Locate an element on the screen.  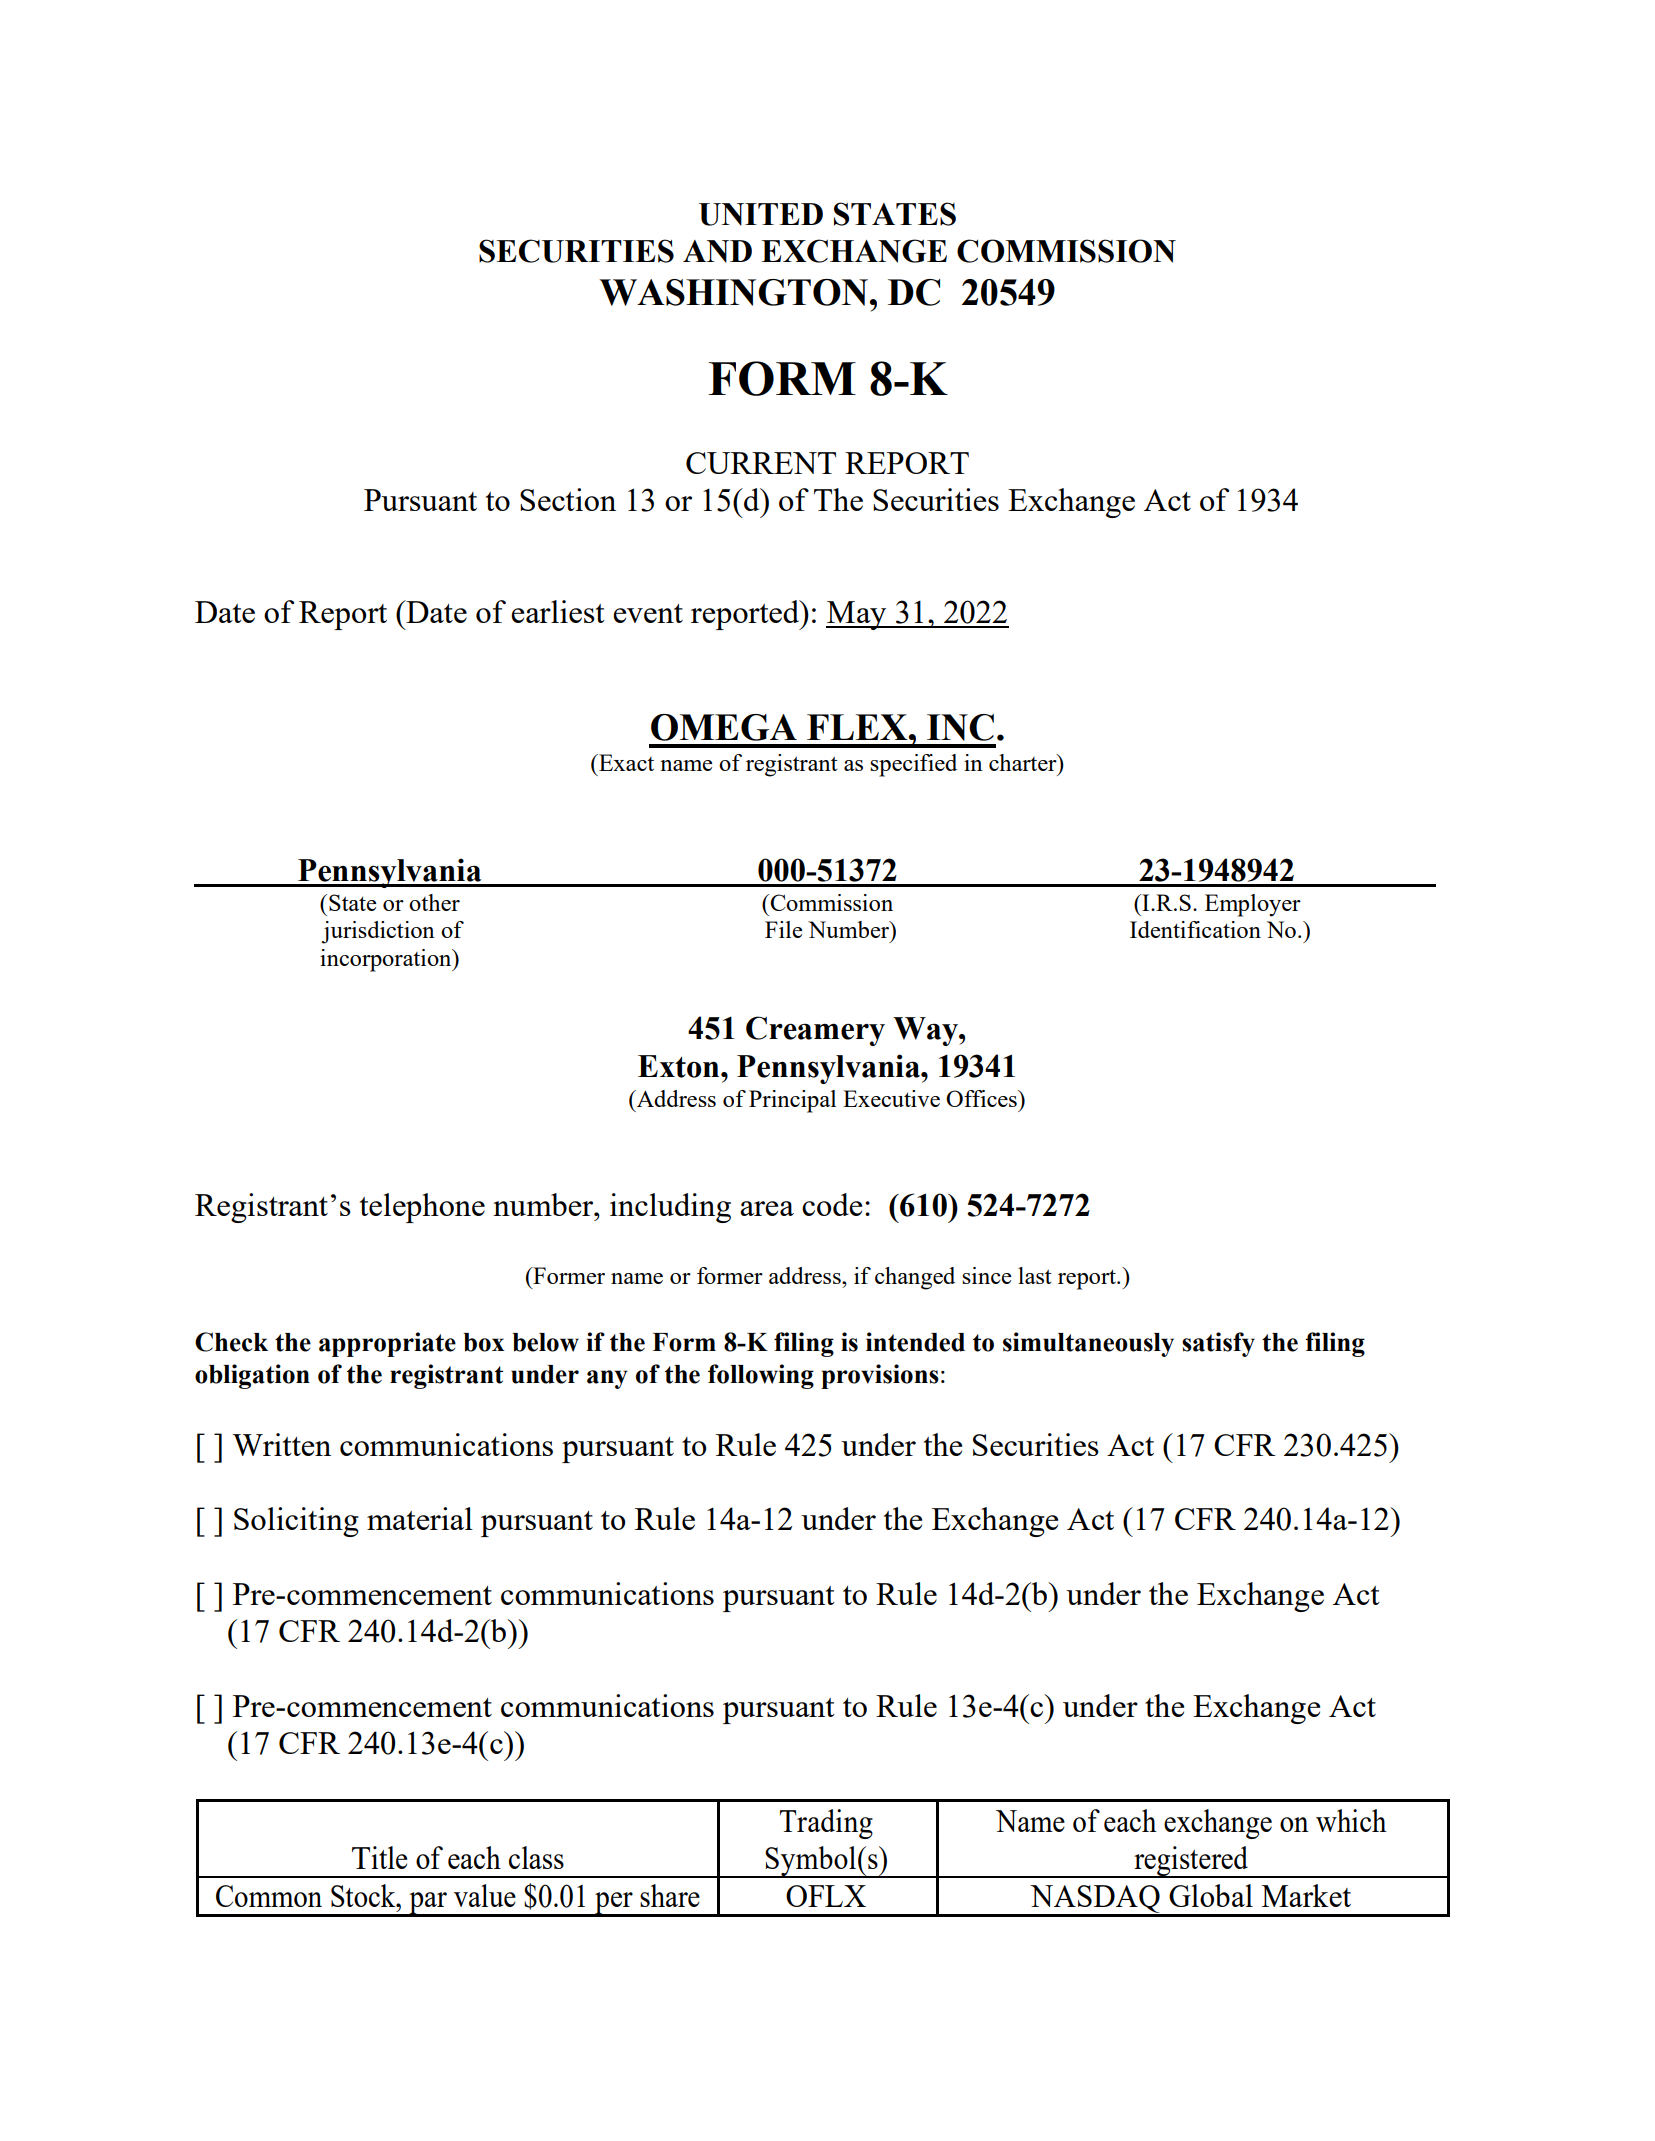
Title is located at coordinates (379, 1857).
